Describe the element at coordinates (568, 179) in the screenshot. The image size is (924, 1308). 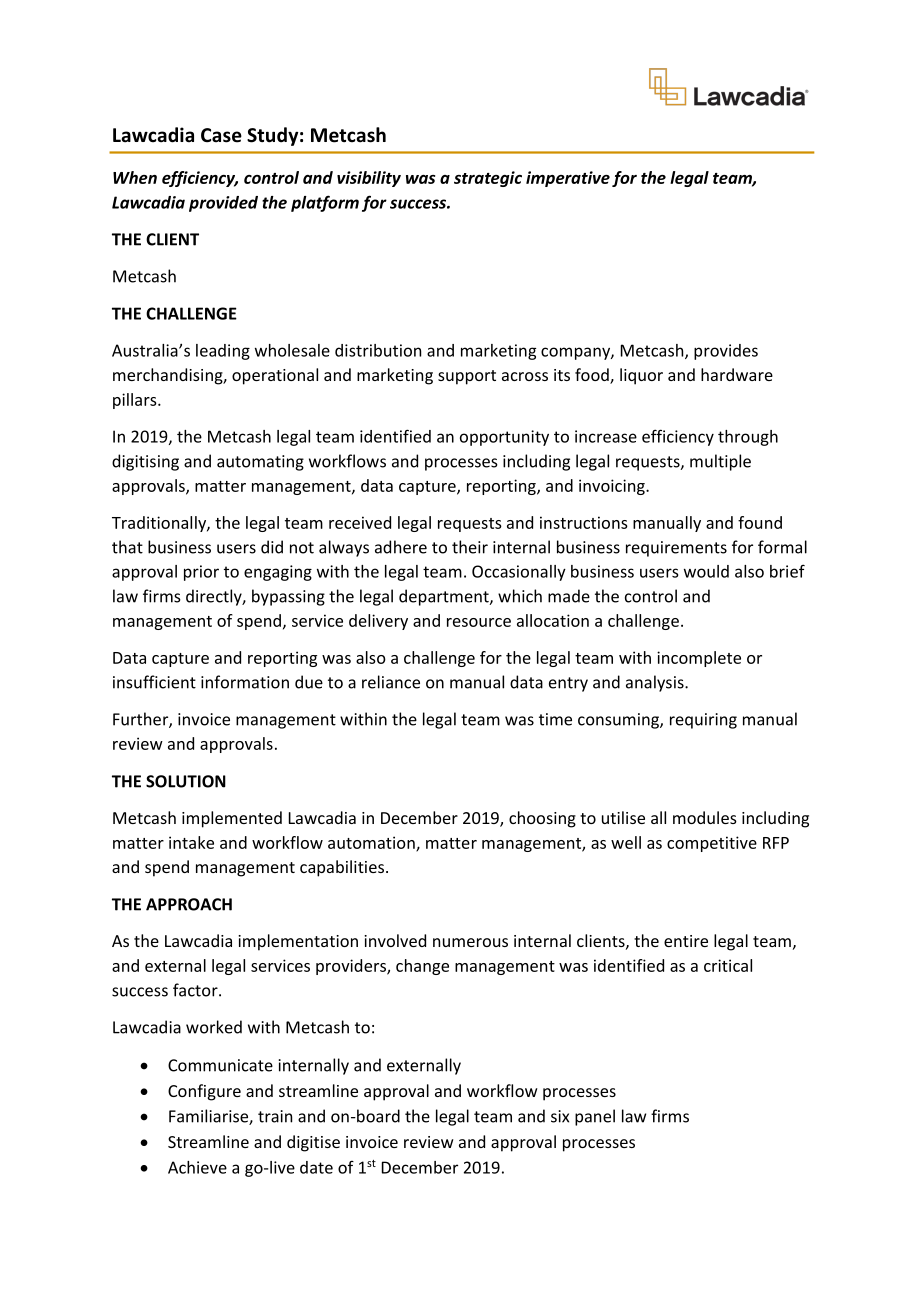
I see `imperative` at that location.
